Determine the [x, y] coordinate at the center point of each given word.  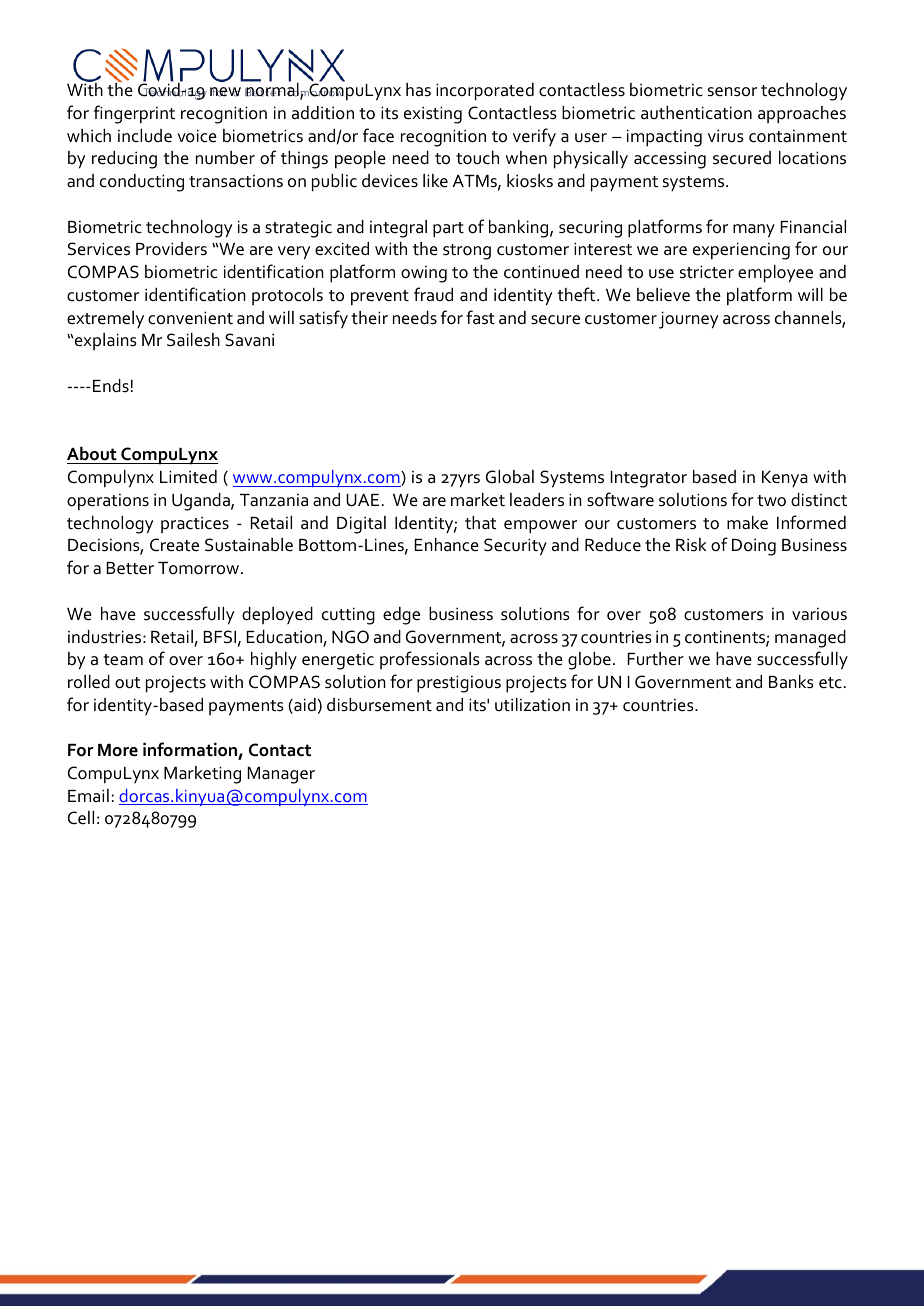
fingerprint [134, 114]
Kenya [785, 479]
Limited [188, 477]
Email [88, 795]
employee [775, 274]
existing [433, 115]
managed [810, 639]
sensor [732, 92]
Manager [281, 775]
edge [401, 616]
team [123, 660]
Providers [171, 249]
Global [510, 477]
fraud [433, 294]
